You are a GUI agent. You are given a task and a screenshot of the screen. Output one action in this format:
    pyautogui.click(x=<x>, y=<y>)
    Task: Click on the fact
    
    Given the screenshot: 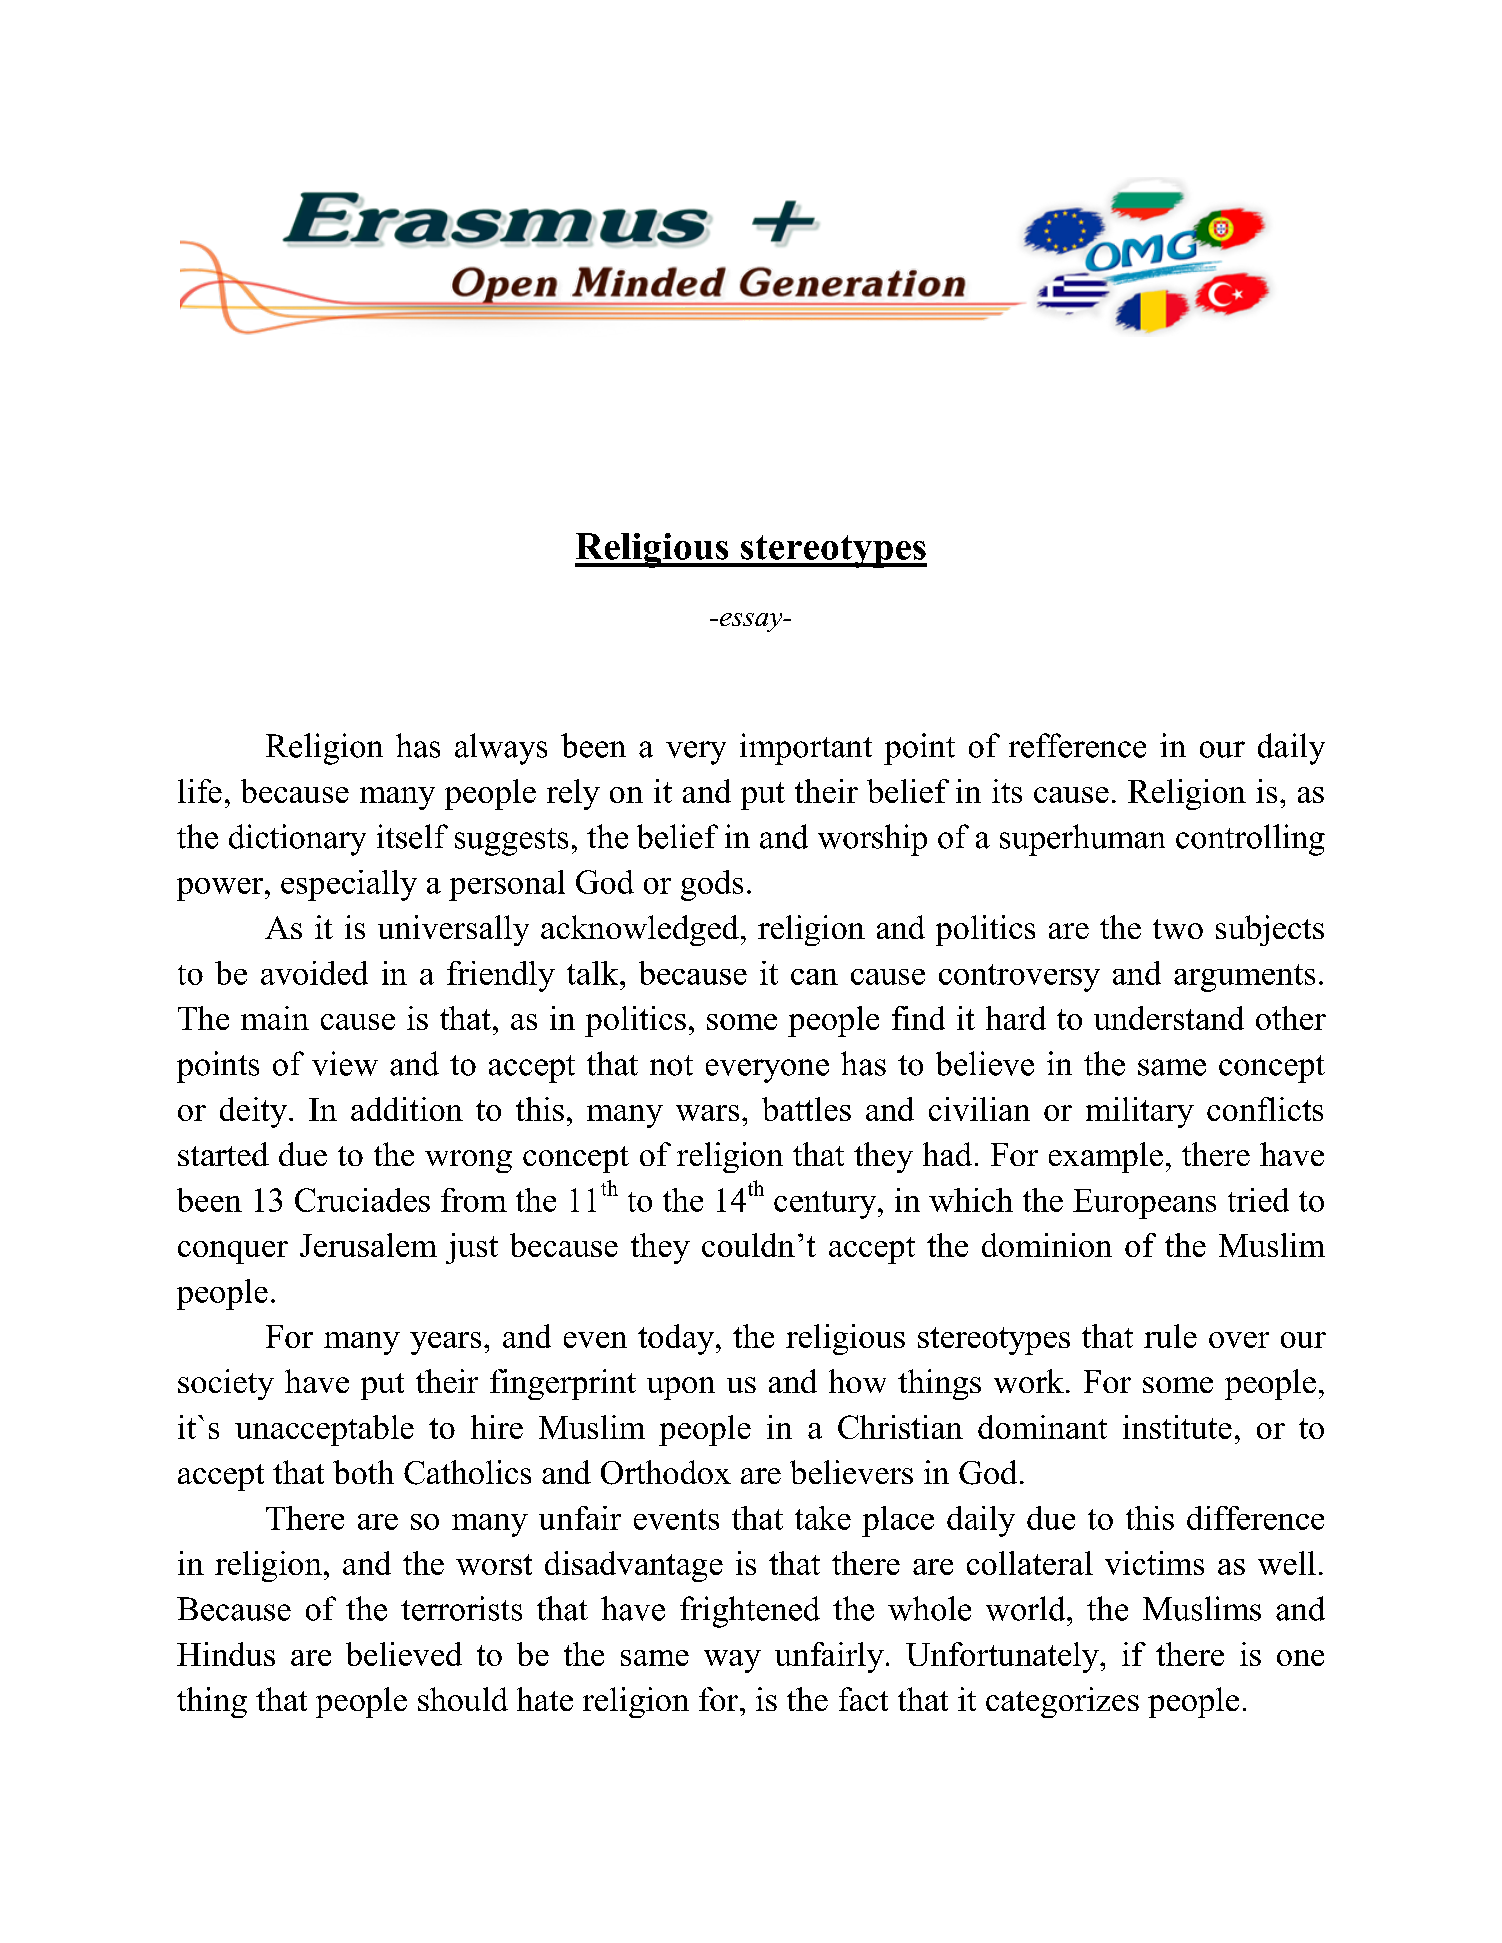 What is the action you would take?
    pyautogui.click(x=863, y=1699)
